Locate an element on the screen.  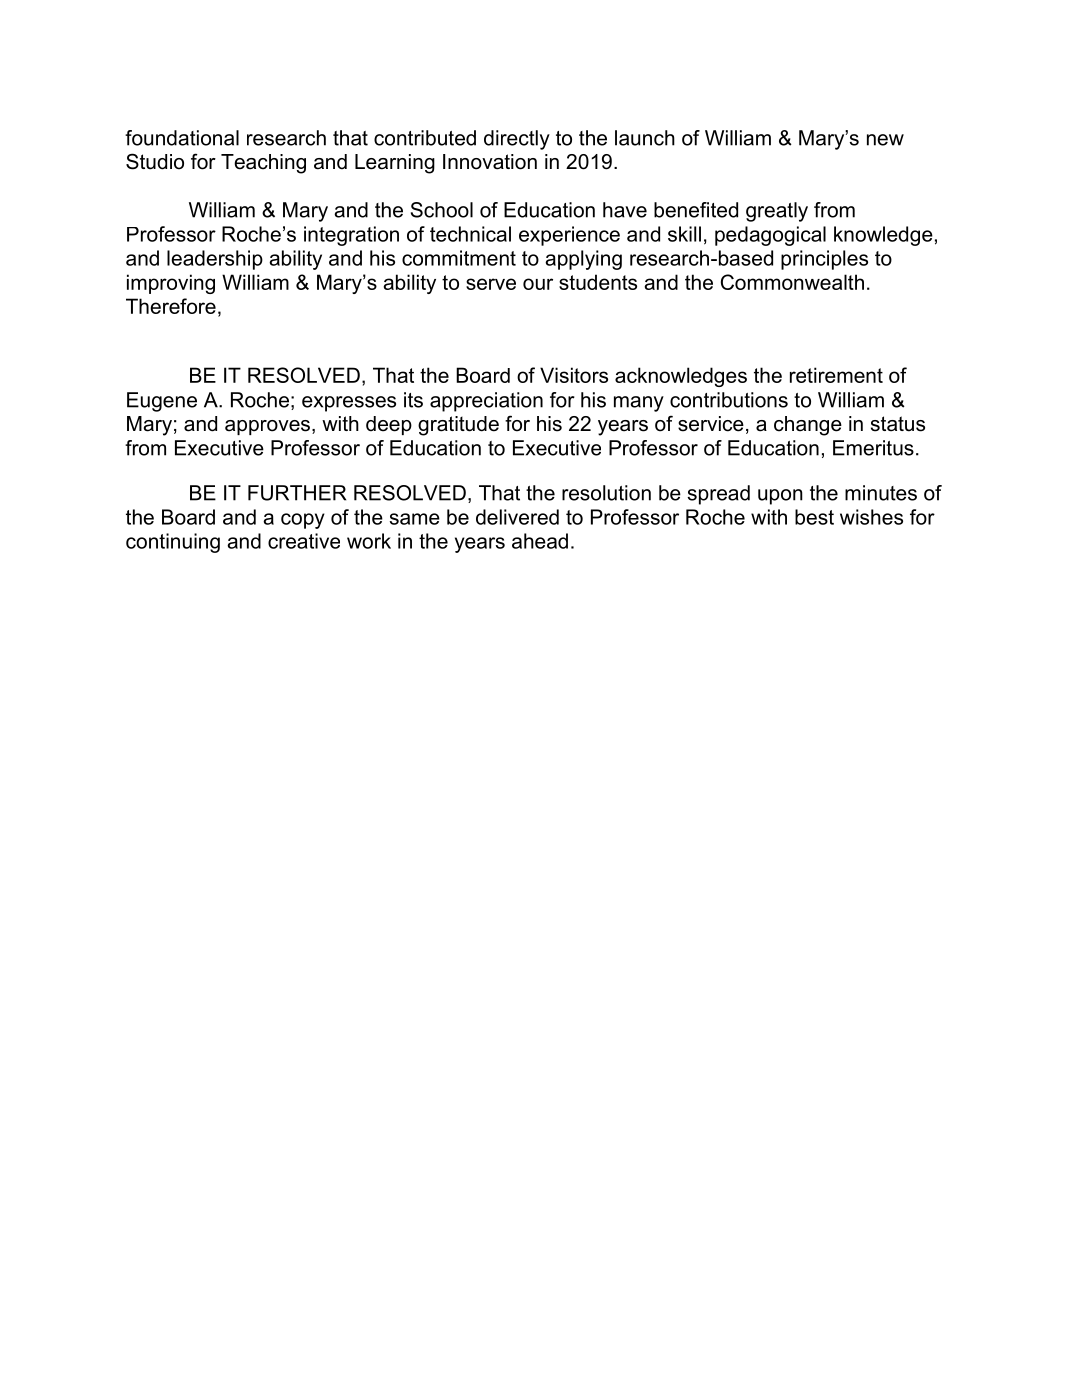
ahead is located at coordinates (540, 541).
